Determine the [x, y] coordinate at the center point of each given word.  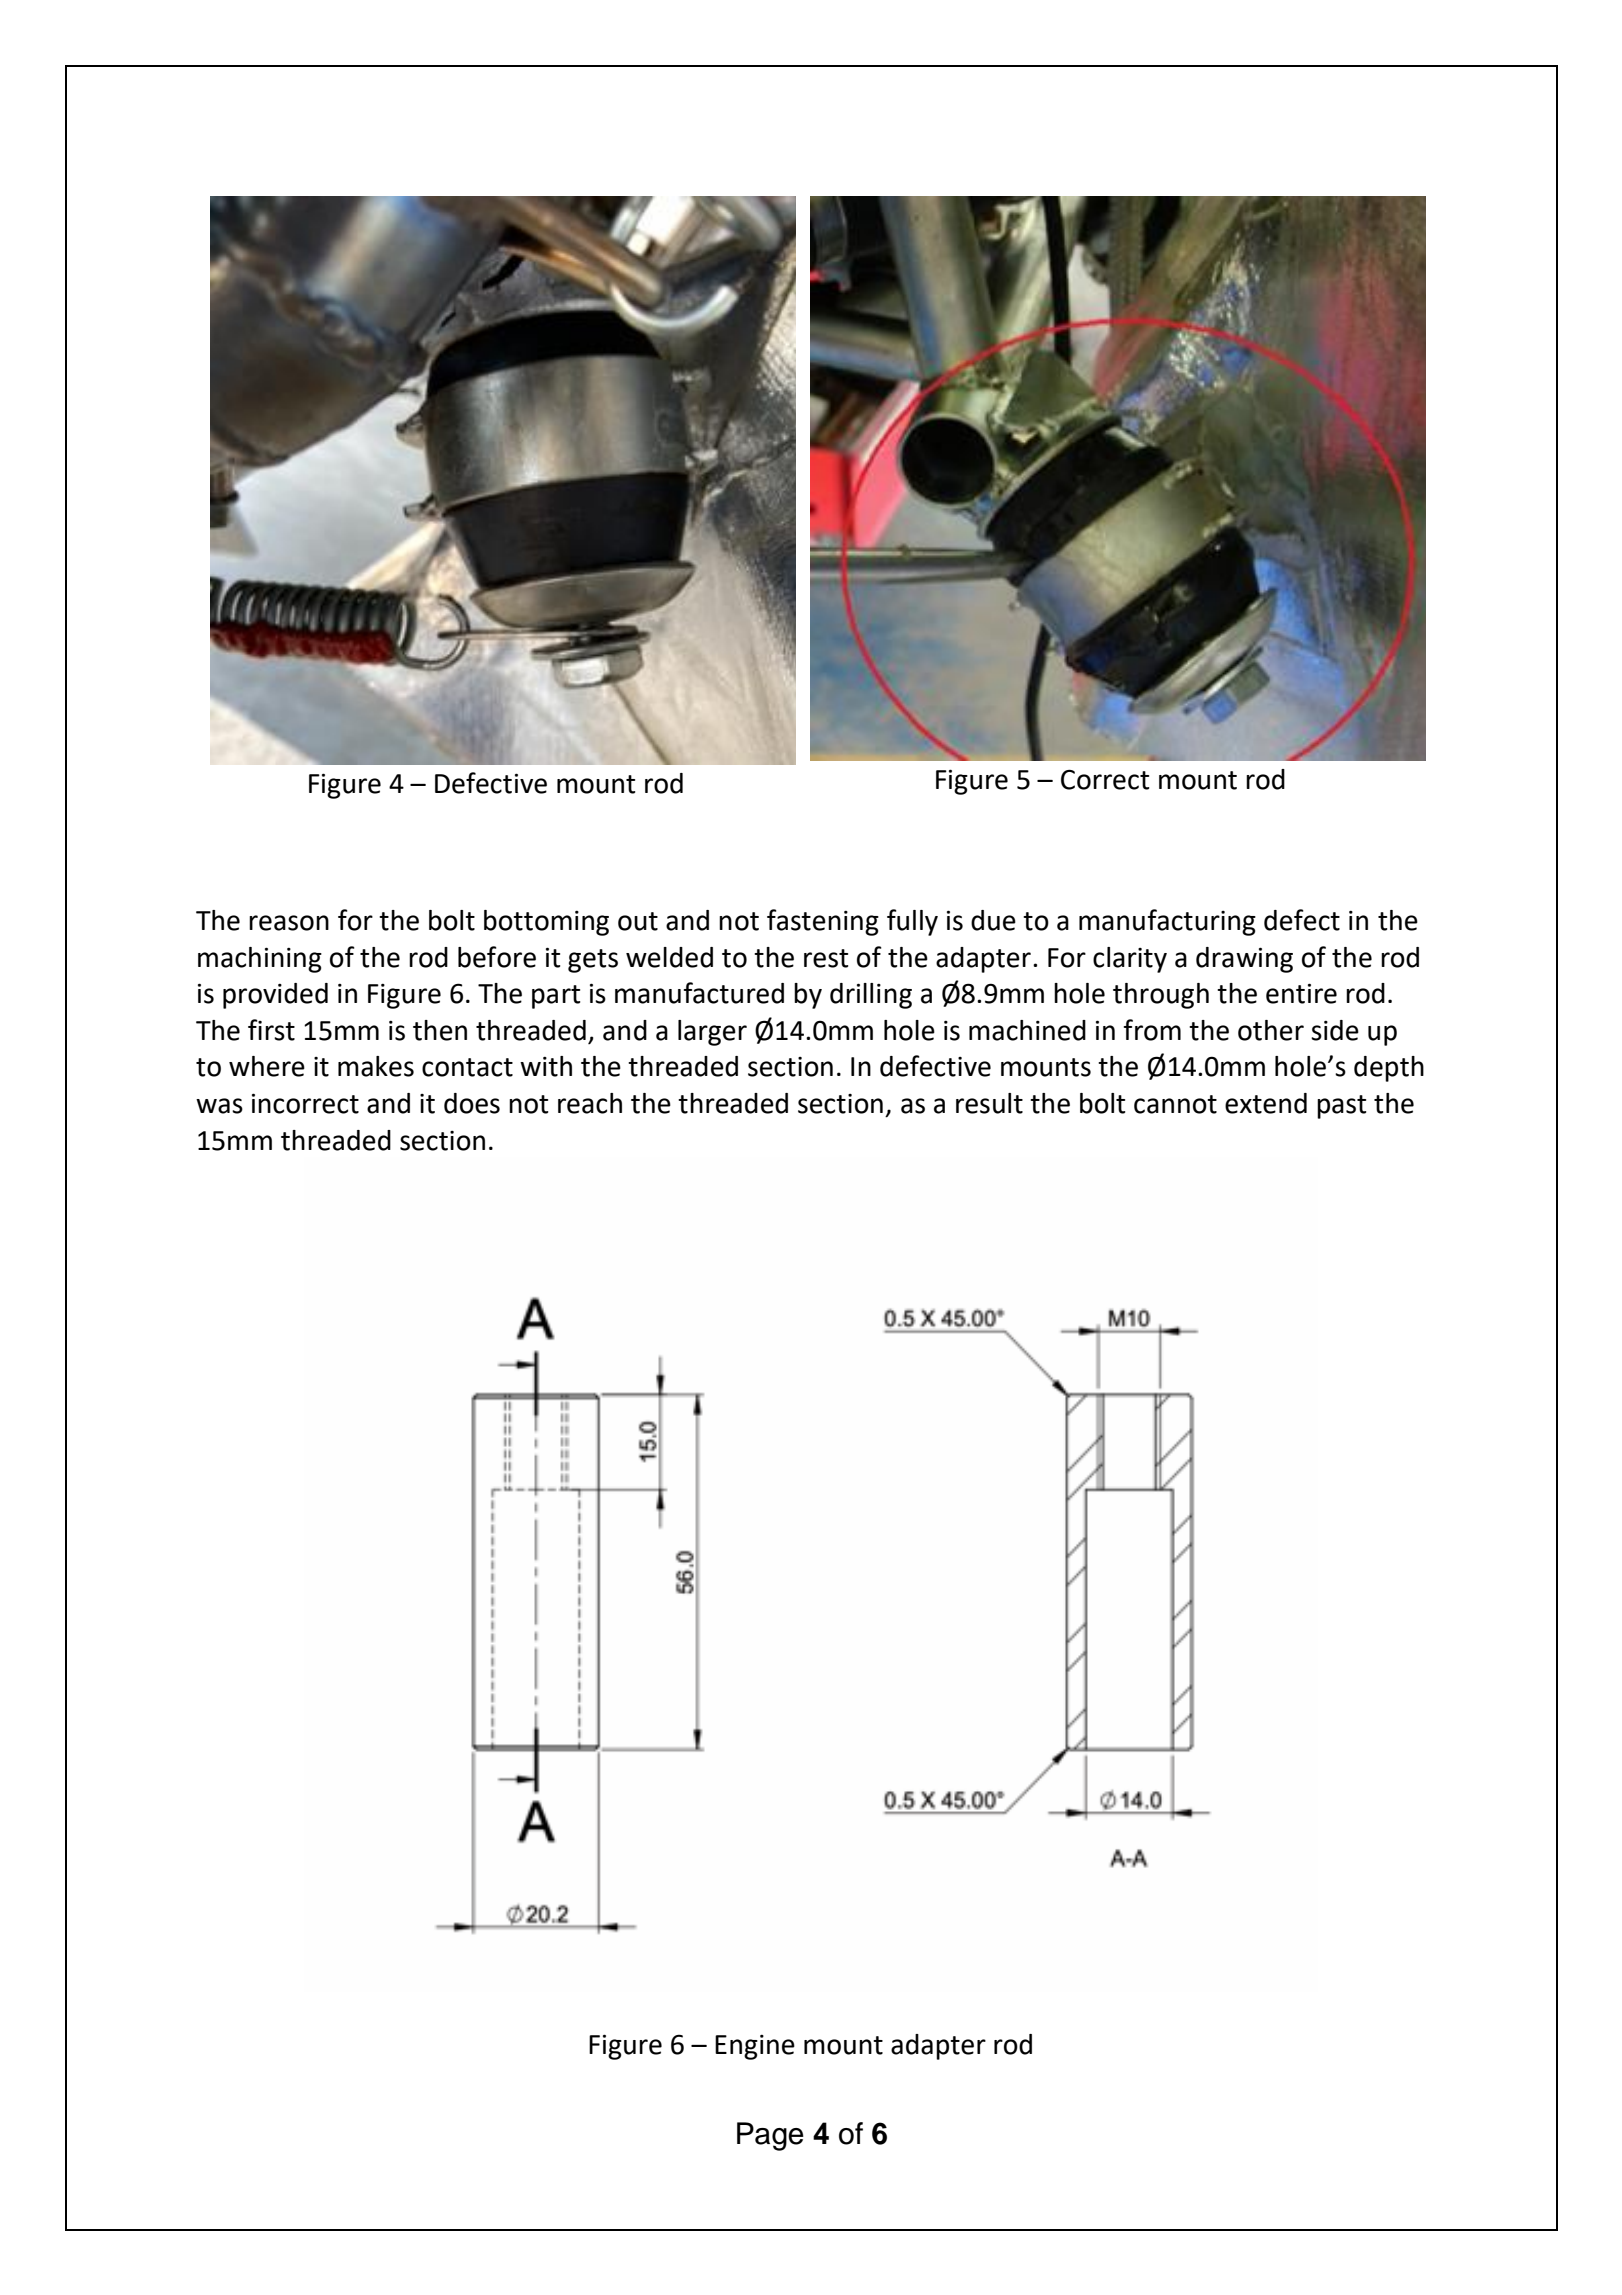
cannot [1175, 1104]
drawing [1244, 960]
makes [376, 1066]
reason [289, 923]
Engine [755, 2047]
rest [826, 958]
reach [590, 1103]
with [546, 1066]
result [989, 1103]
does [472, 1103]
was [219, 1106]
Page [770, 2136]
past [1341, 1107]
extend [1266, 1103]
